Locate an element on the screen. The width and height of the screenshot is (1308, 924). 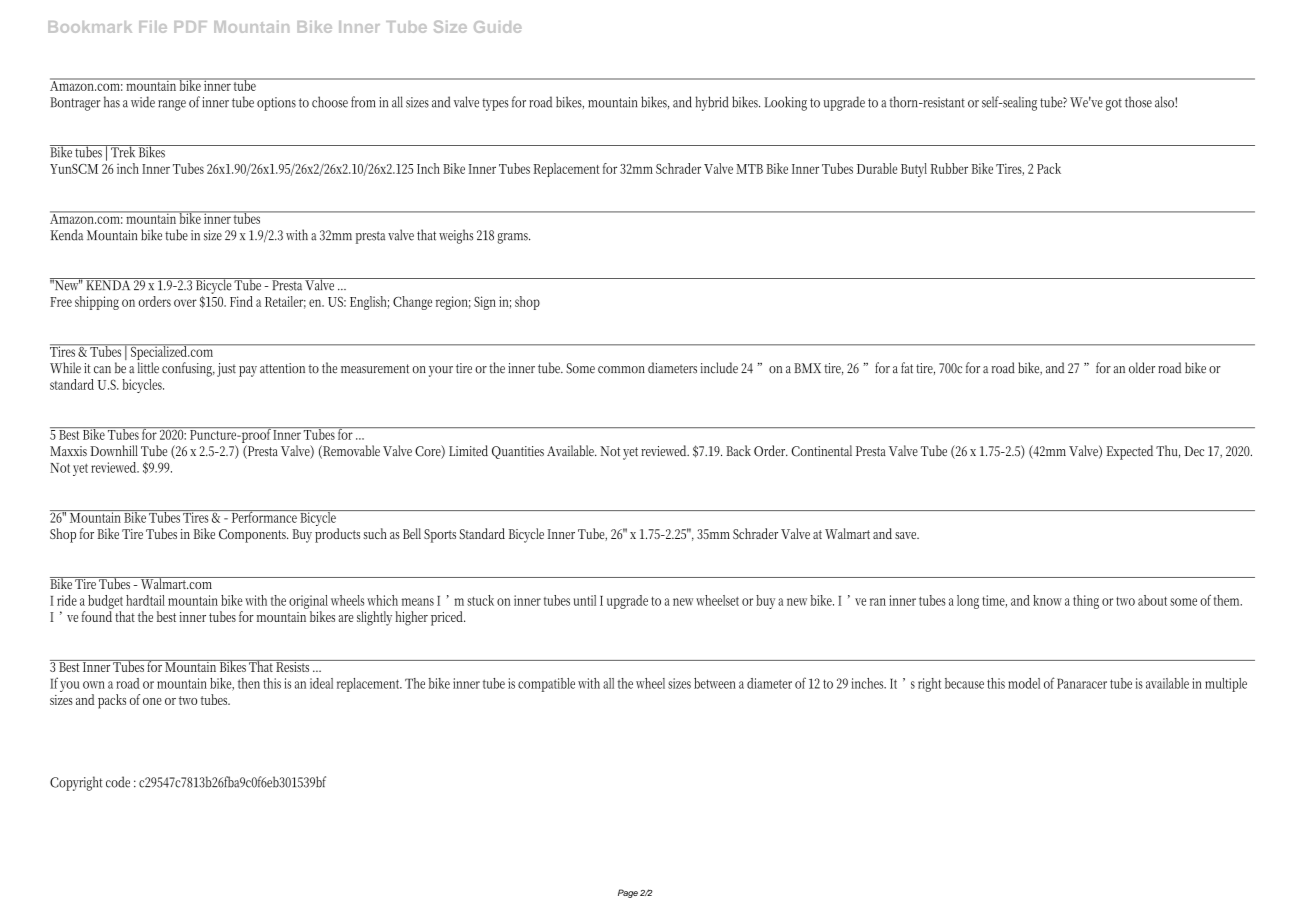
Page is located at coordinates (628, 893).
